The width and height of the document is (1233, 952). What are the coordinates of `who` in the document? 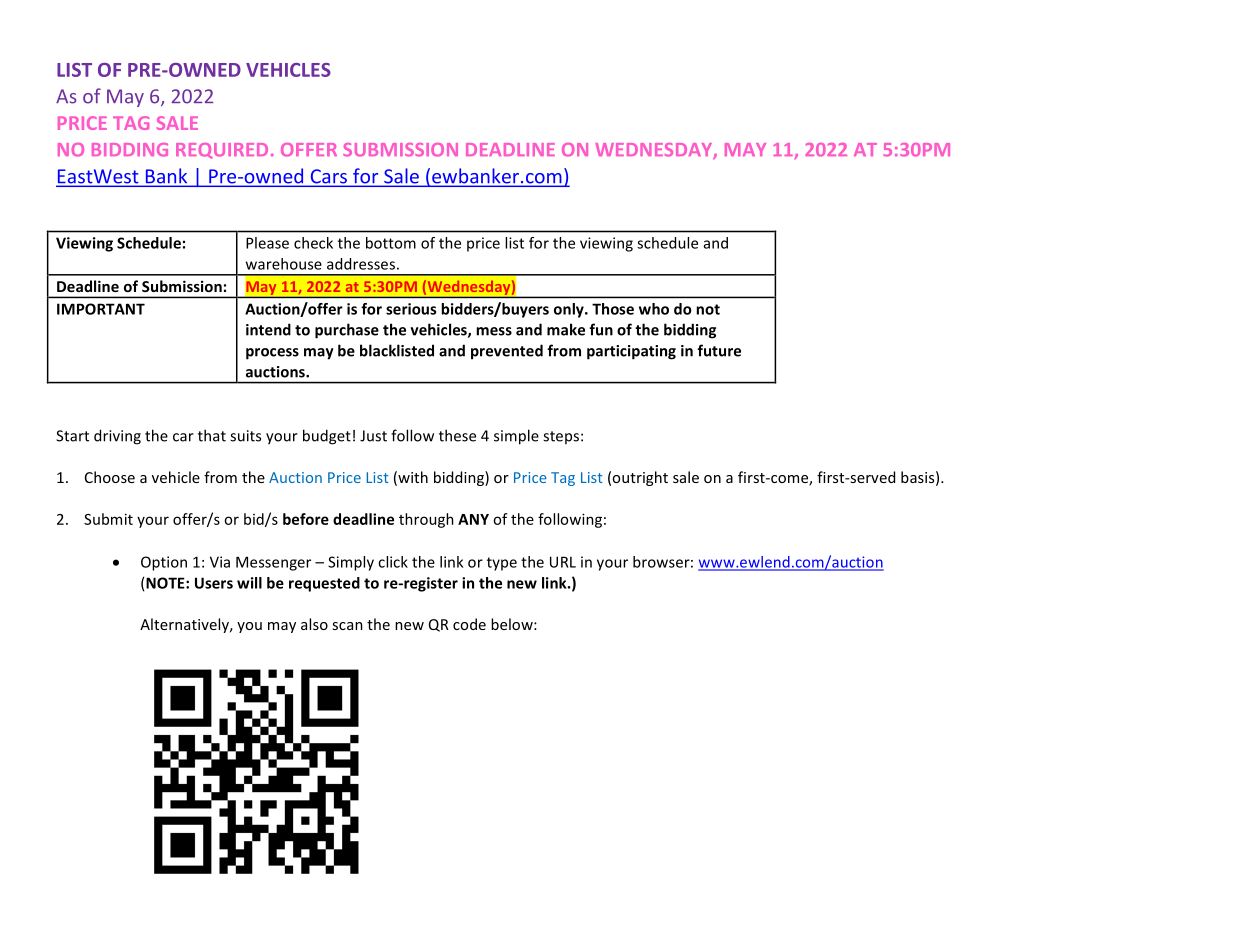 It's located at (654, 309).
